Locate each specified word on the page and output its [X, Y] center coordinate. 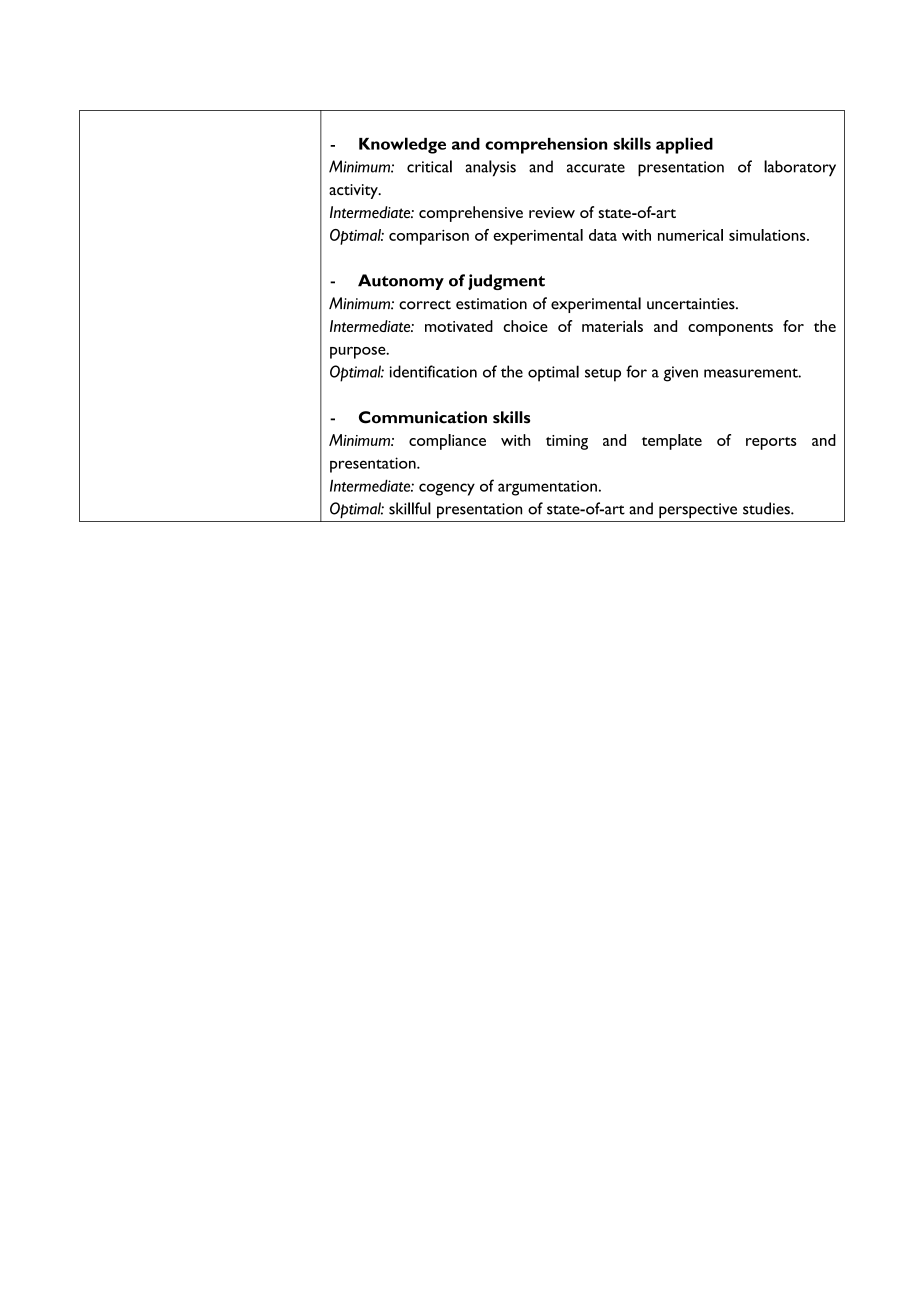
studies [767, 508]
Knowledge [402, 145]
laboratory [800, 168]
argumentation [547, 488]
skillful [410, 508]
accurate [596, 168]
